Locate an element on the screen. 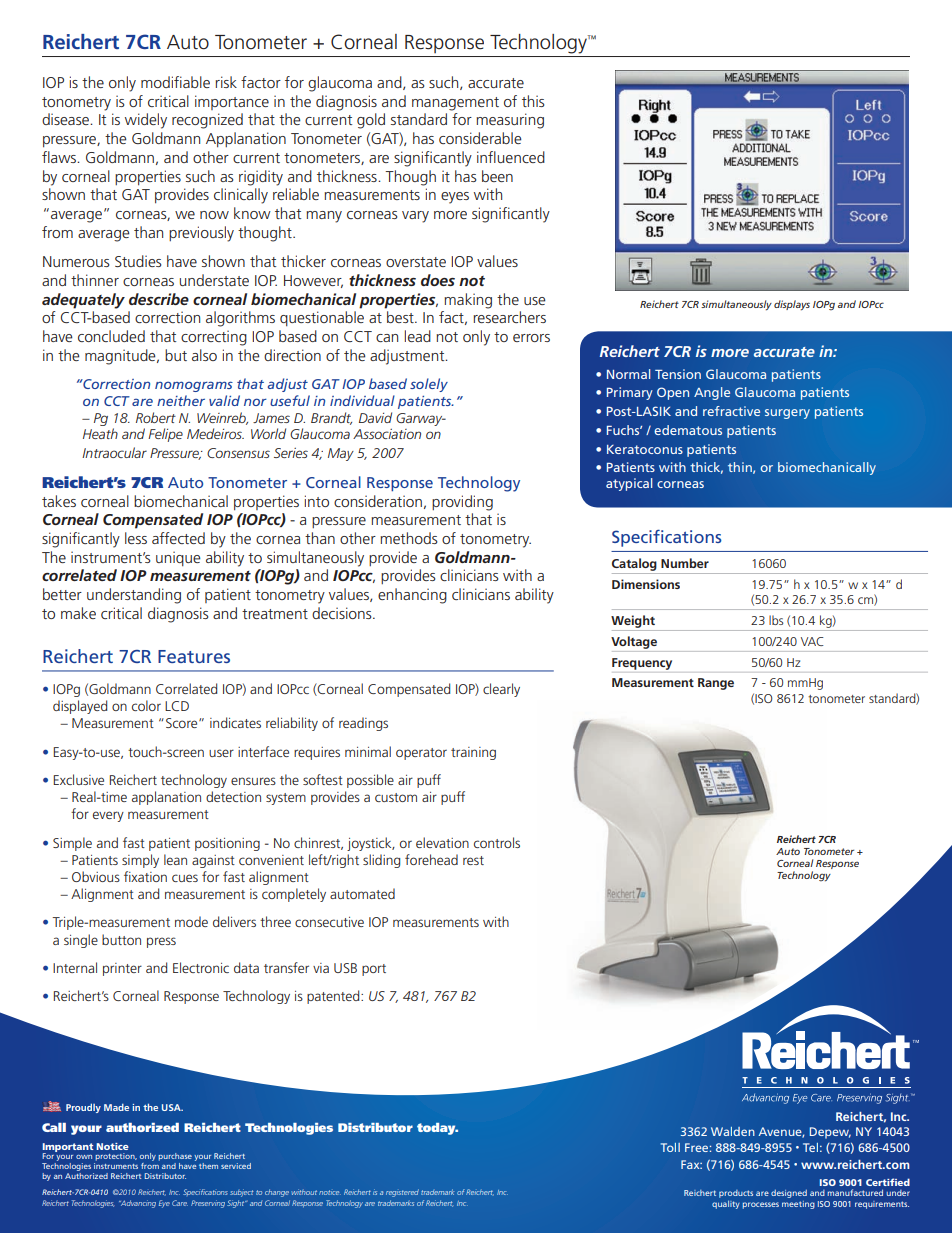 This screenshot has width=952, height=1233. controls is located at coordinates (497, 842).
